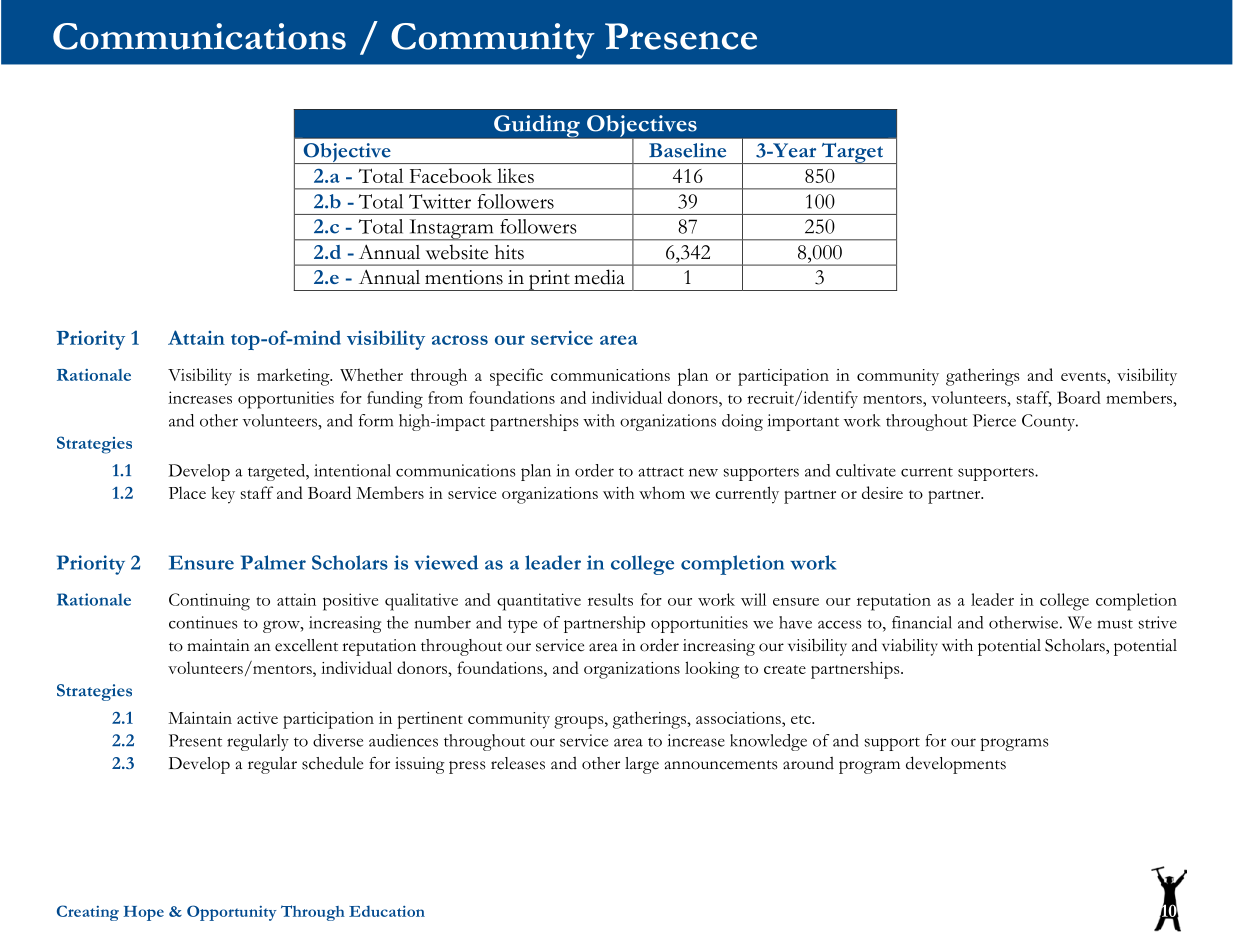 The width and height of the screenshot is (1233, 952). What do you see at coordinates (232, 913) in the screenshot?
I see `Opportunity` at bounding box center [232, 913].
